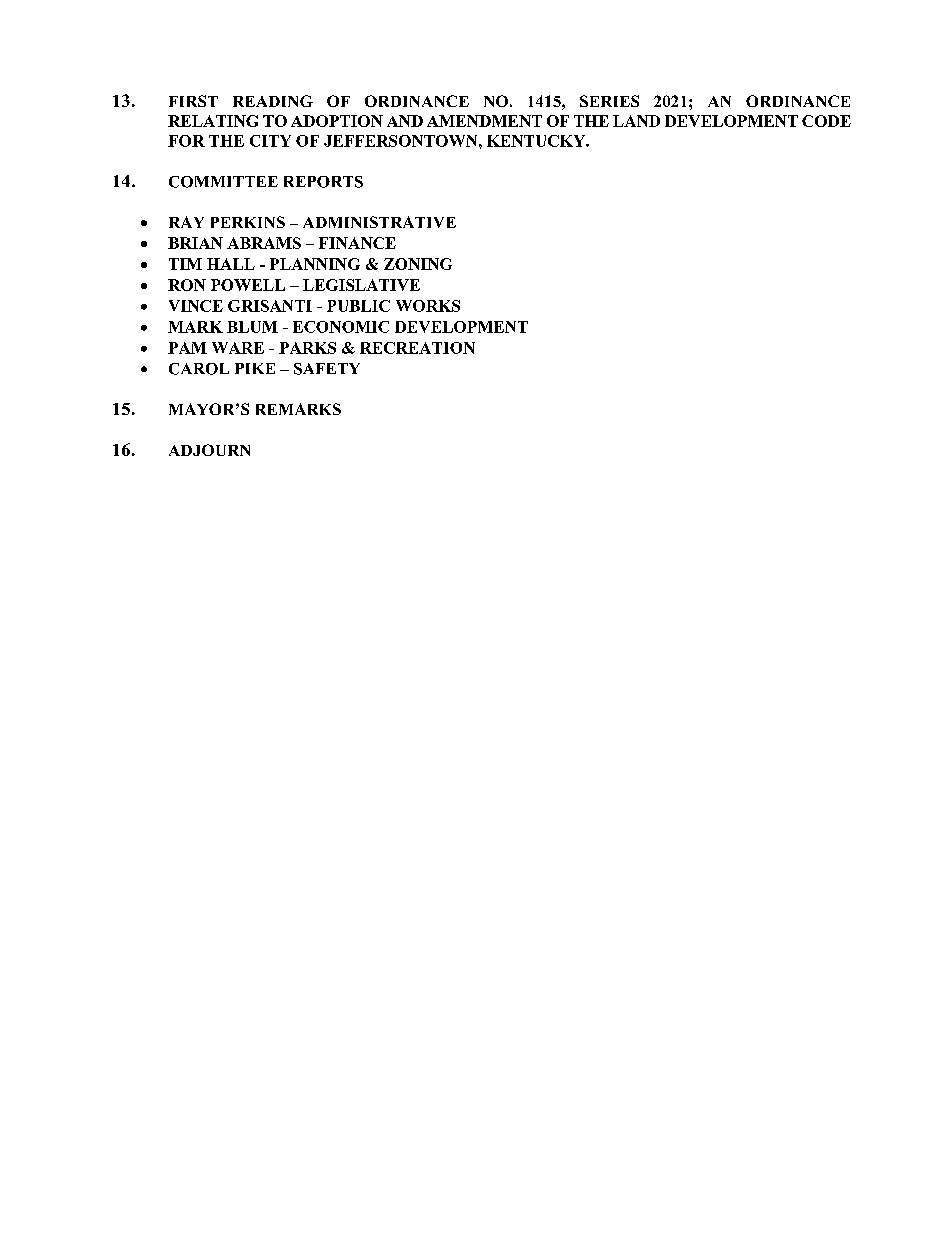  Describe the element at coordinates (323, 182) in the image. I see `REPORTS` at that location.
